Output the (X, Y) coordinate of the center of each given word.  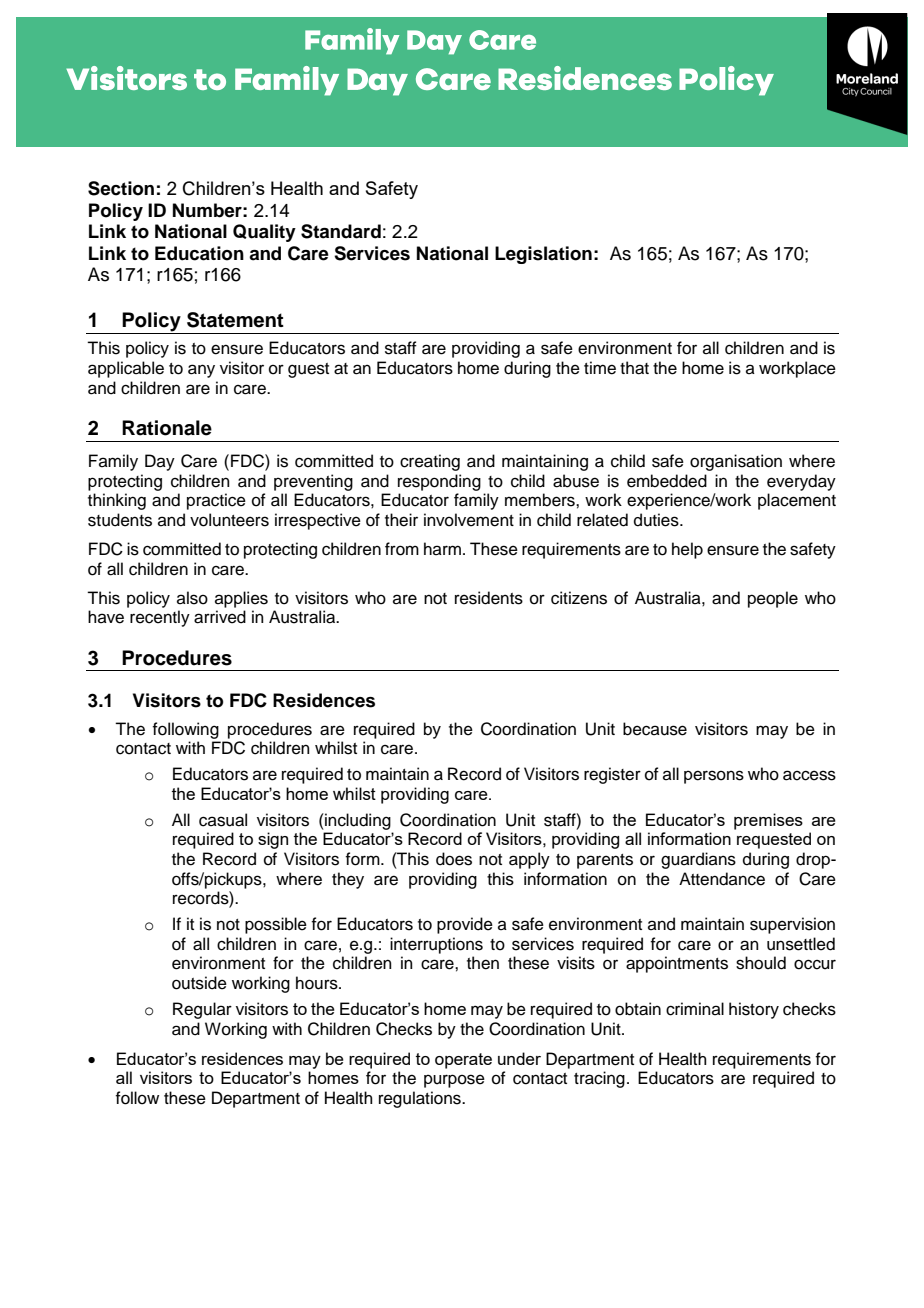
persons (714, 777)
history (754, 1010)
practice (216, 501)
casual (223, 820)
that (634, 368)
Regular (202, 1010)
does (454, 859)
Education (199, 253)
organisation (736, 462)
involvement (469, 520)
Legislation (543, 255)
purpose (454, 1081)
